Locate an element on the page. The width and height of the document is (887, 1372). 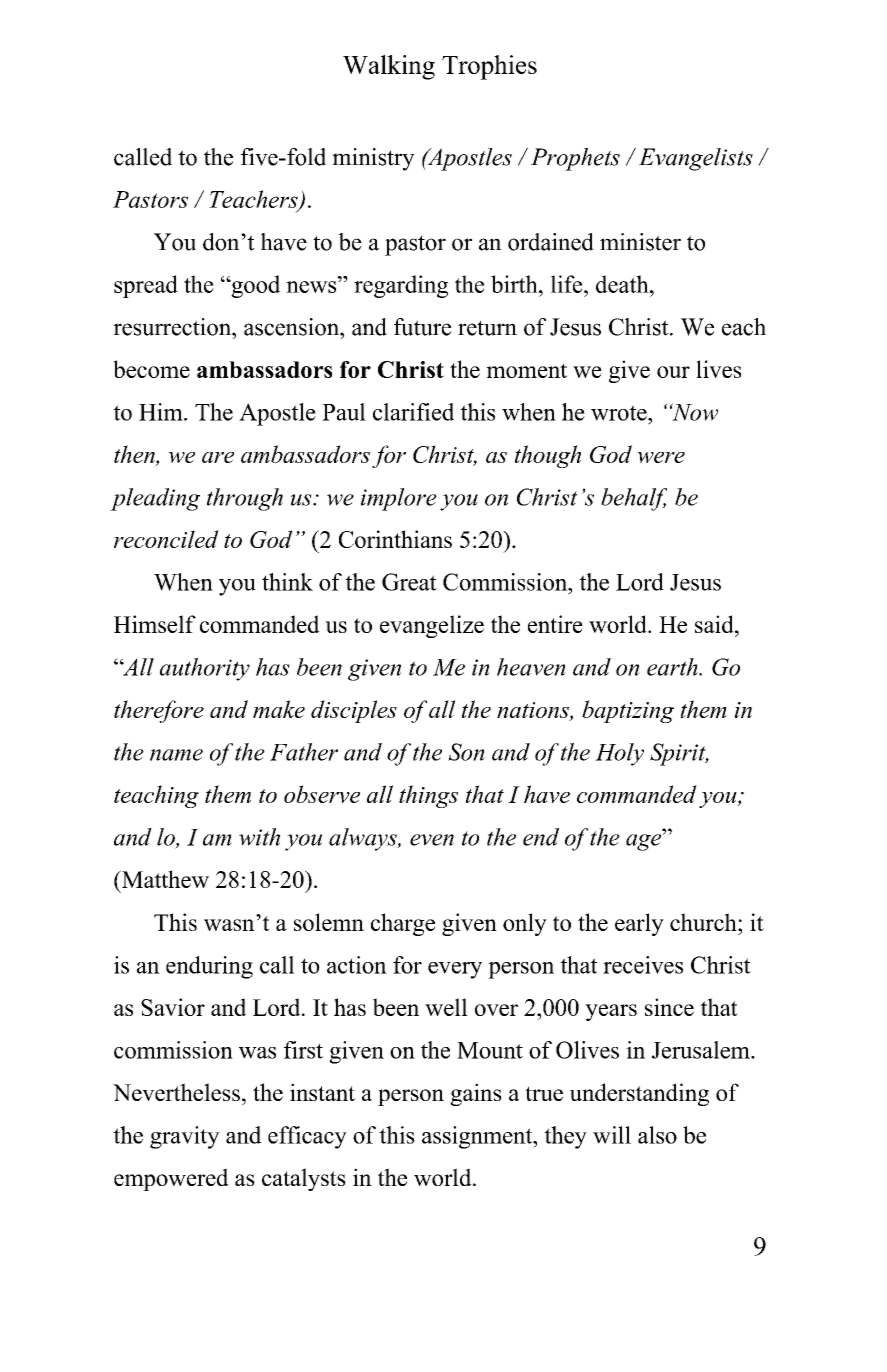
ministry is located at coordinates (373, 159).
